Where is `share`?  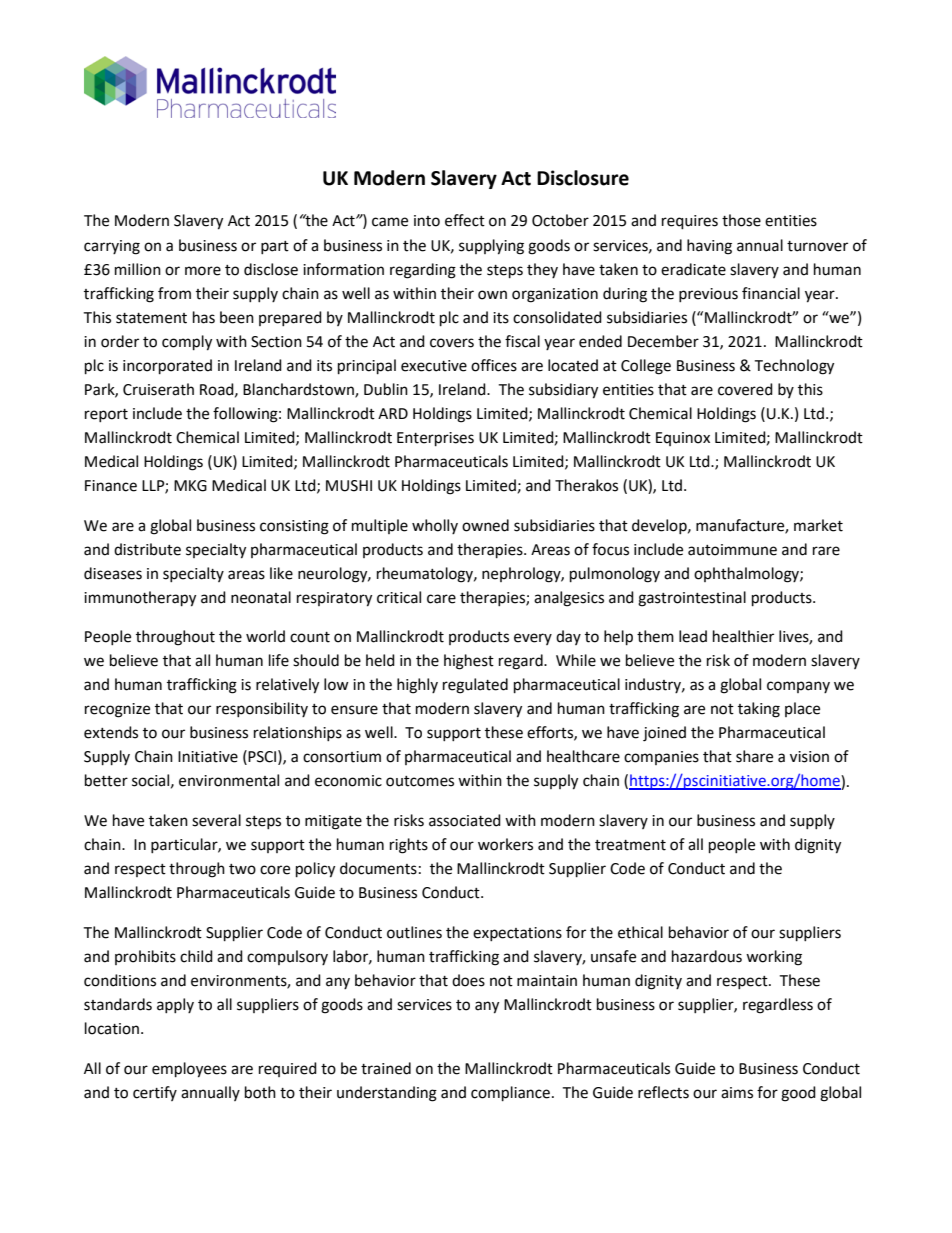
share is located at coordinates (754, 756).
